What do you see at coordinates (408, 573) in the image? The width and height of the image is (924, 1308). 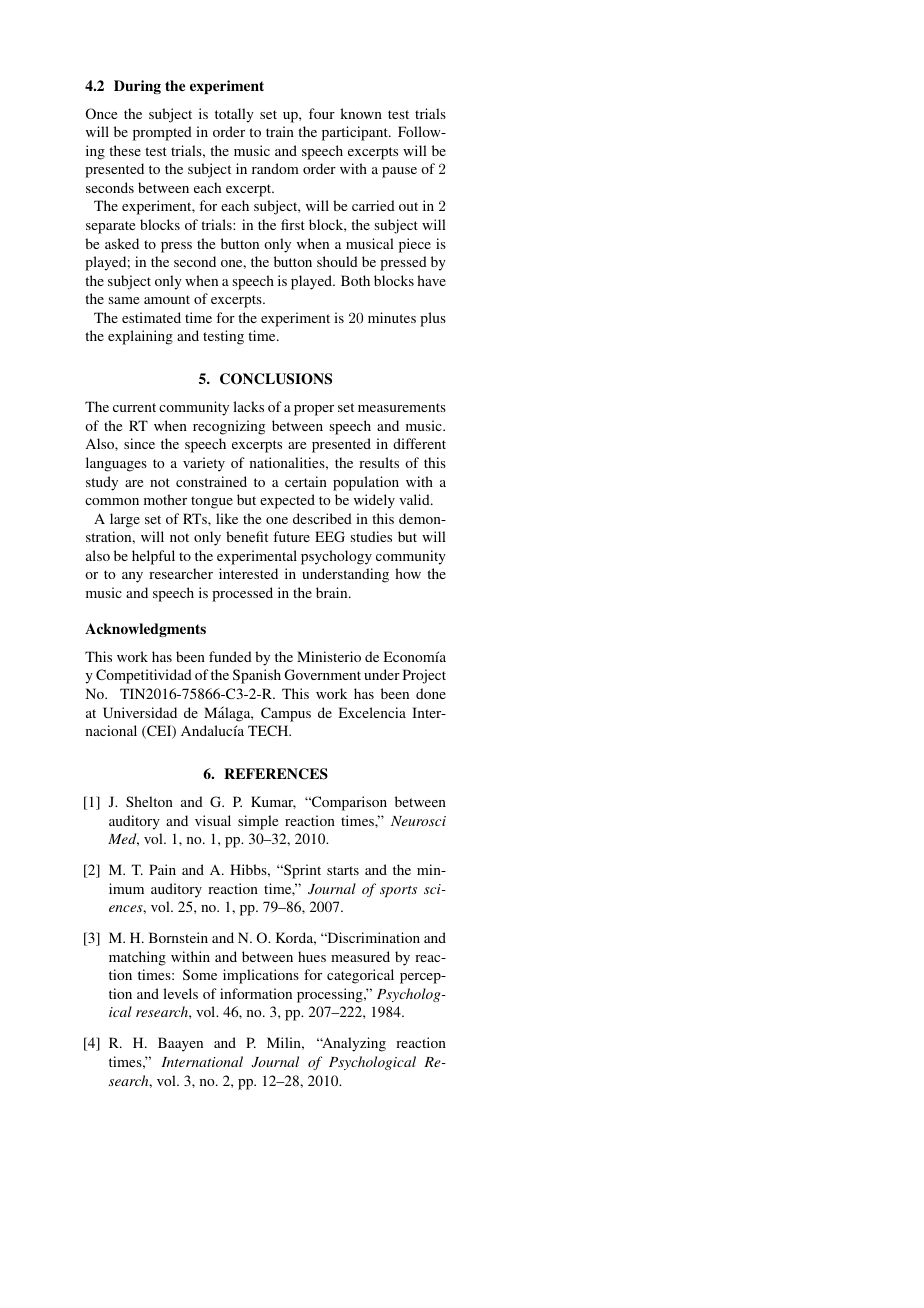 I see `how` at bounding box center [408, 573].
